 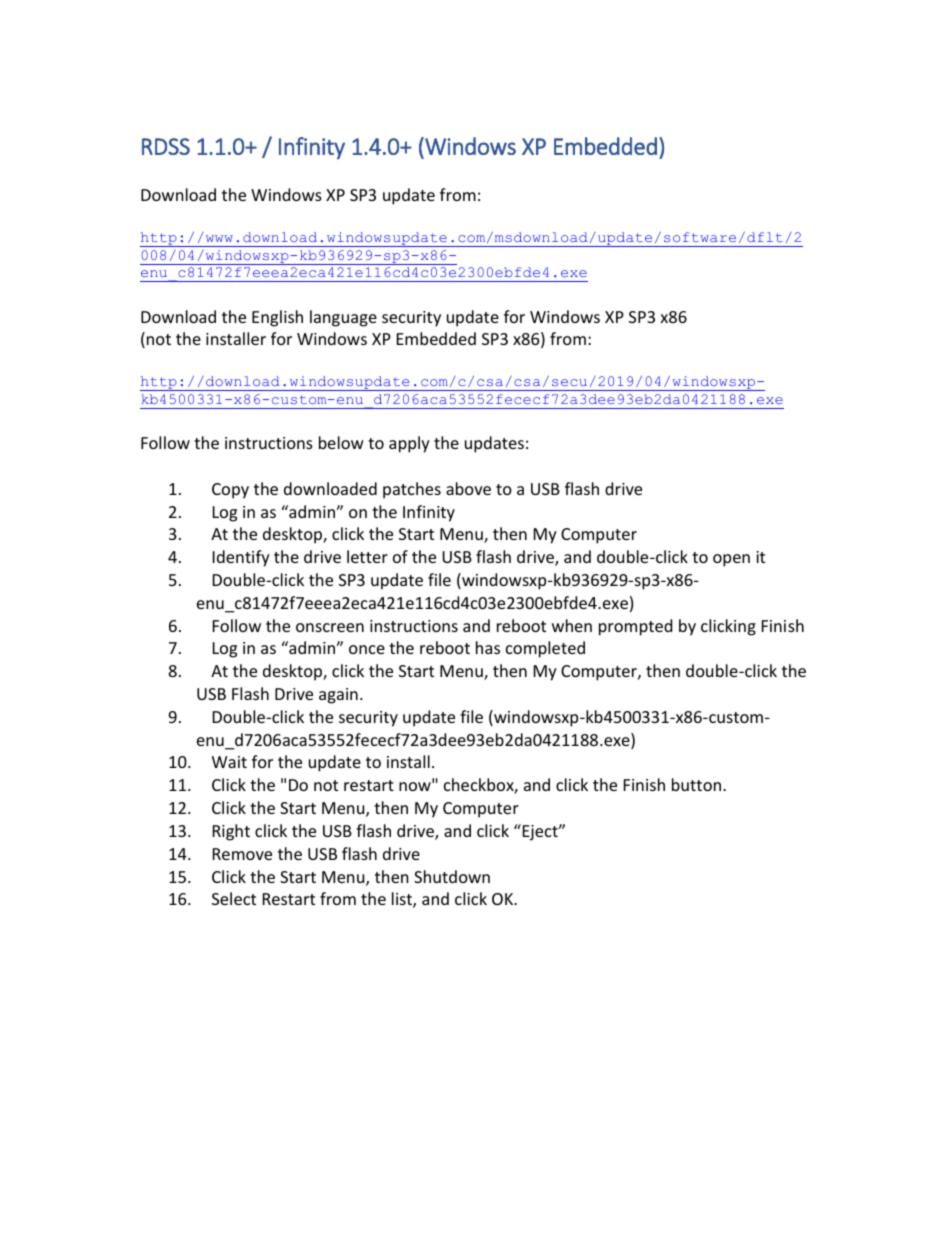 I want to click on English, so click(x=277, y=318).
